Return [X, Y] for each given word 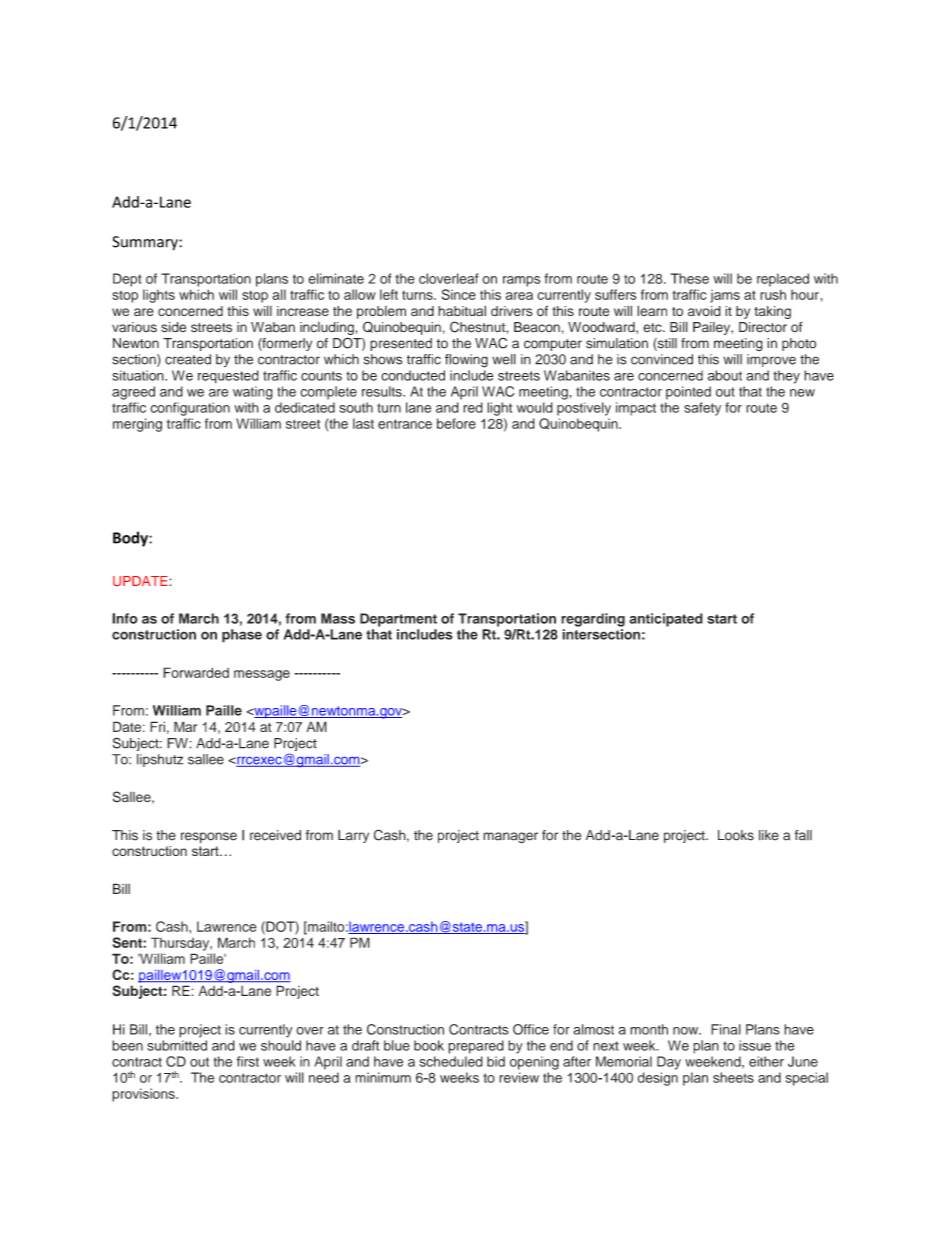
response [209, 837]
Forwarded [196, 672]
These [690, 278]
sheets [733, 1077]
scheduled [451, 1061]
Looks [736, 835]
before [456, 423]
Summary [146, 243]
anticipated [666, 620]
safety [702, 409]
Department [398, 620]
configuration [190, 409]
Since [459, 294]
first [248, 1061]
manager [510, 838]
